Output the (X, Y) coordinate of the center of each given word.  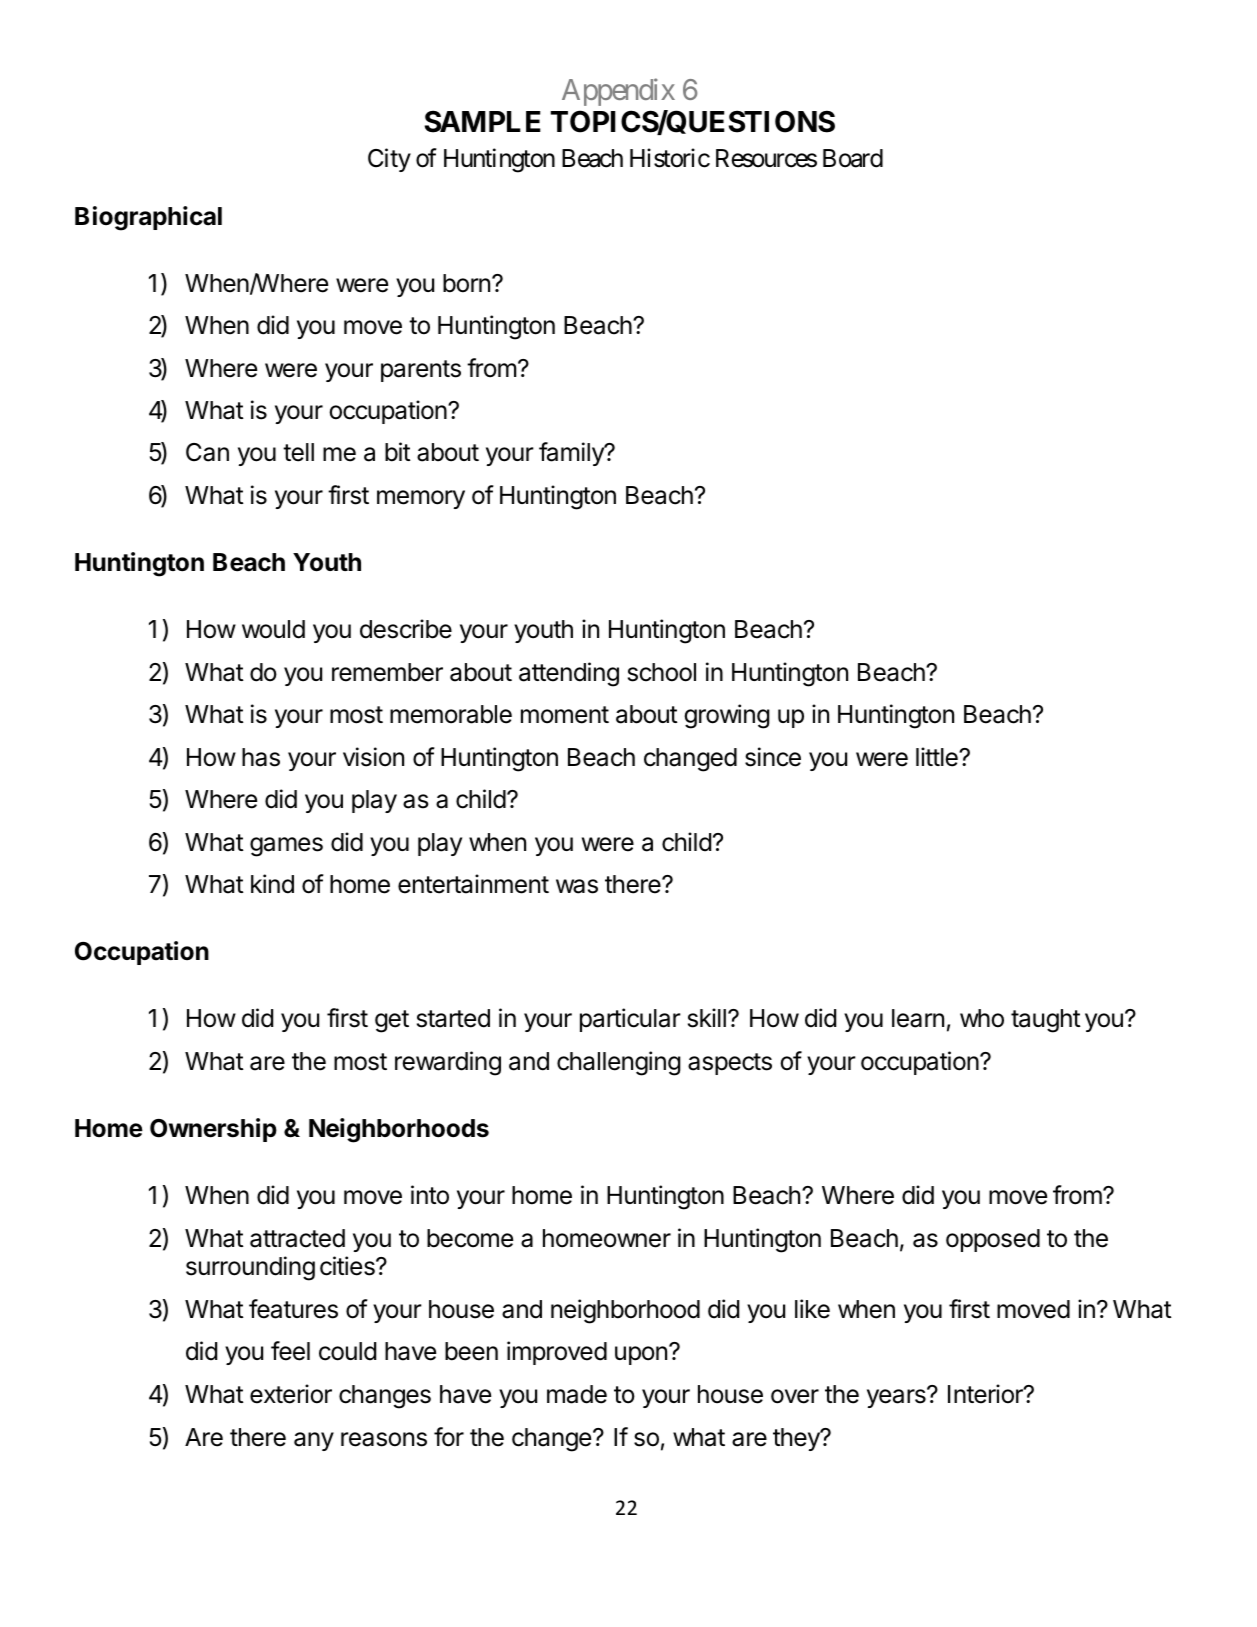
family (572, 454)
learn (918, 1018)
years (897, 1398)
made (577, 1394)
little (938, 757)
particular (630, 1020)
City (389, 160)
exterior (291, 1394)
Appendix (618, 92)
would (273, 629)
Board (853, 158)
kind (272, 884)
